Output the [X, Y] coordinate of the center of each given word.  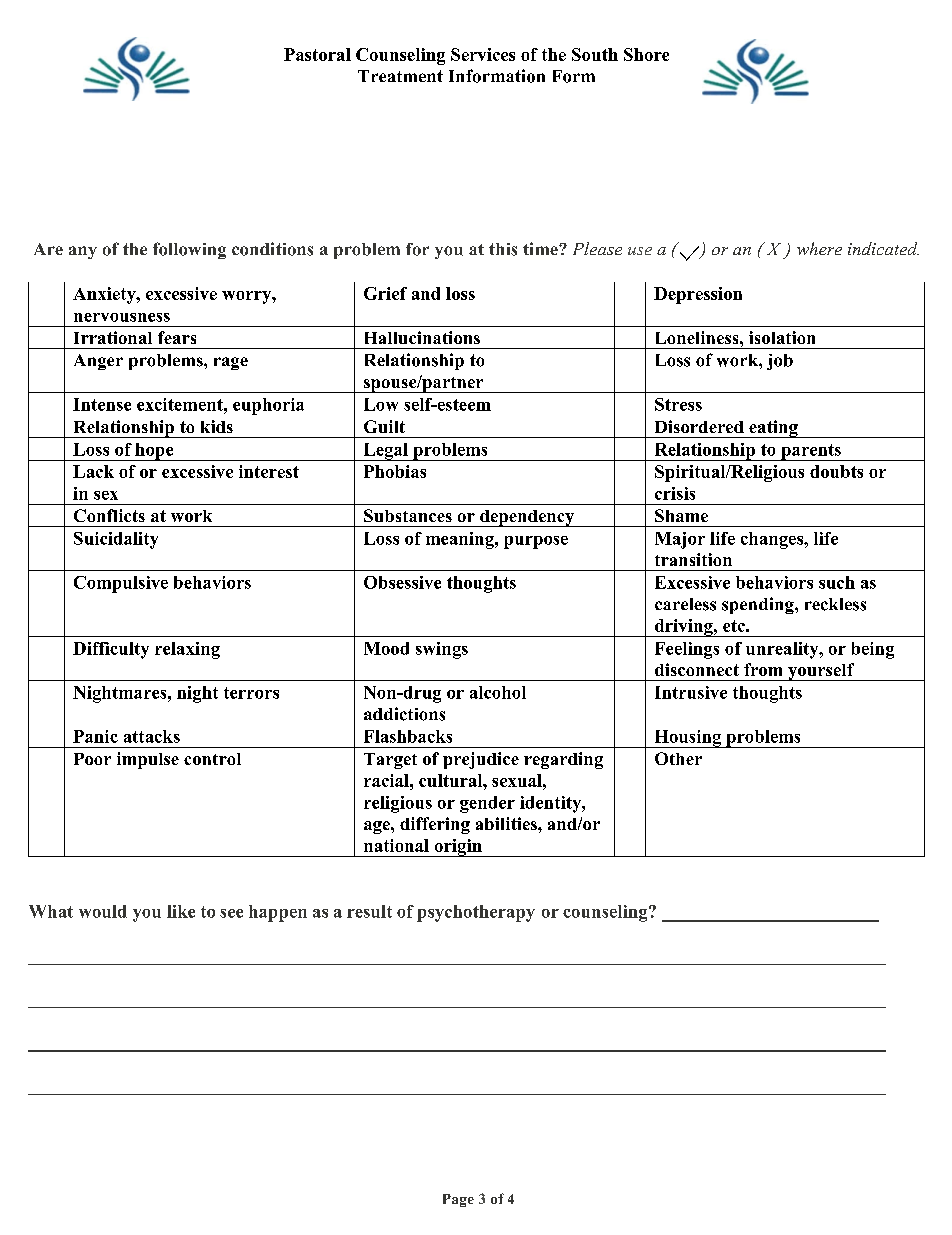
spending [759, 605]
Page [458, 1200]
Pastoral [317, 54]
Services [483, 54]
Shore [646, 54]
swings [442, 650]
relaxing [187, 650]
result [369, 911]
